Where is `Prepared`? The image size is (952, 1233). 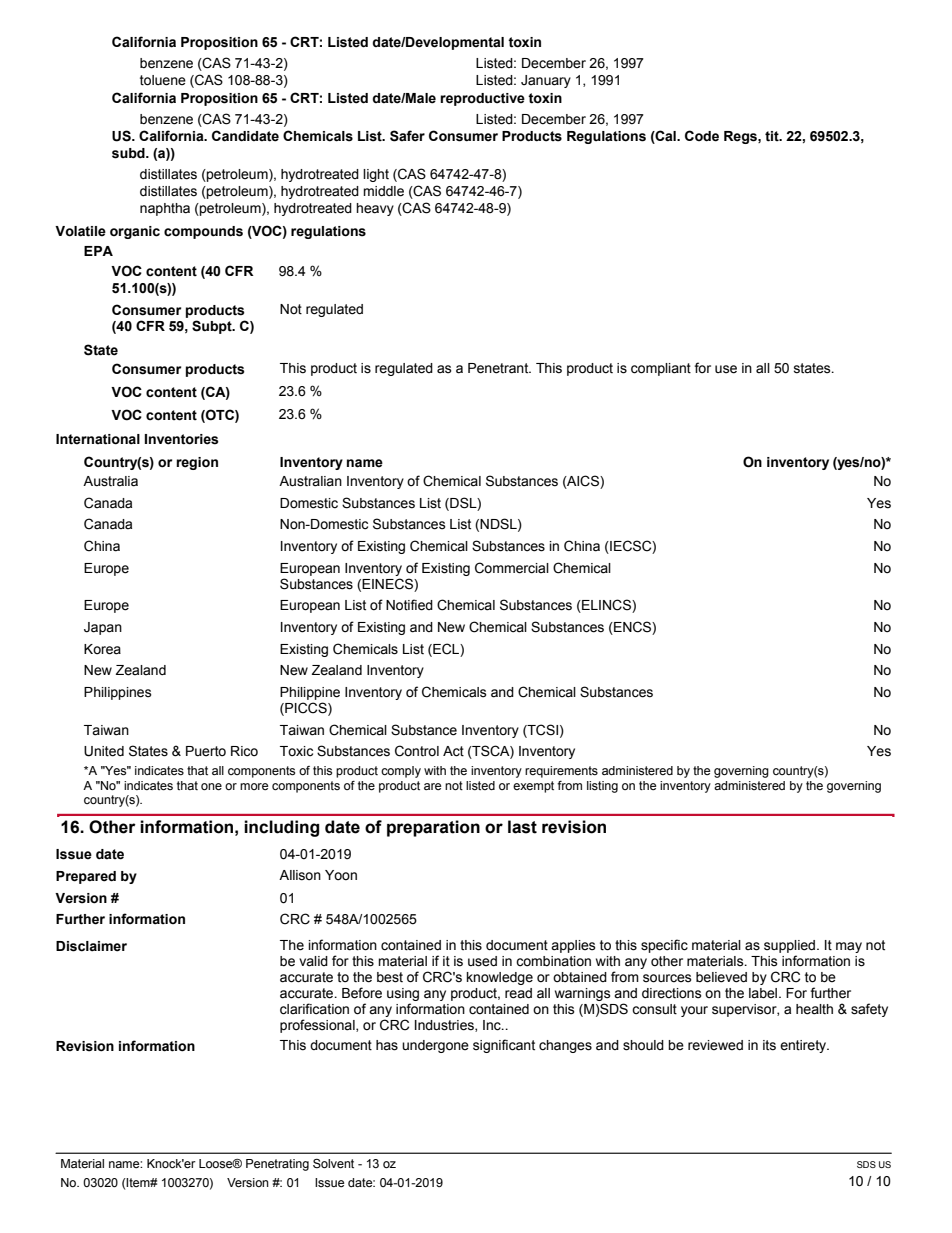 Prepared is located at coordinates (86, 877).
